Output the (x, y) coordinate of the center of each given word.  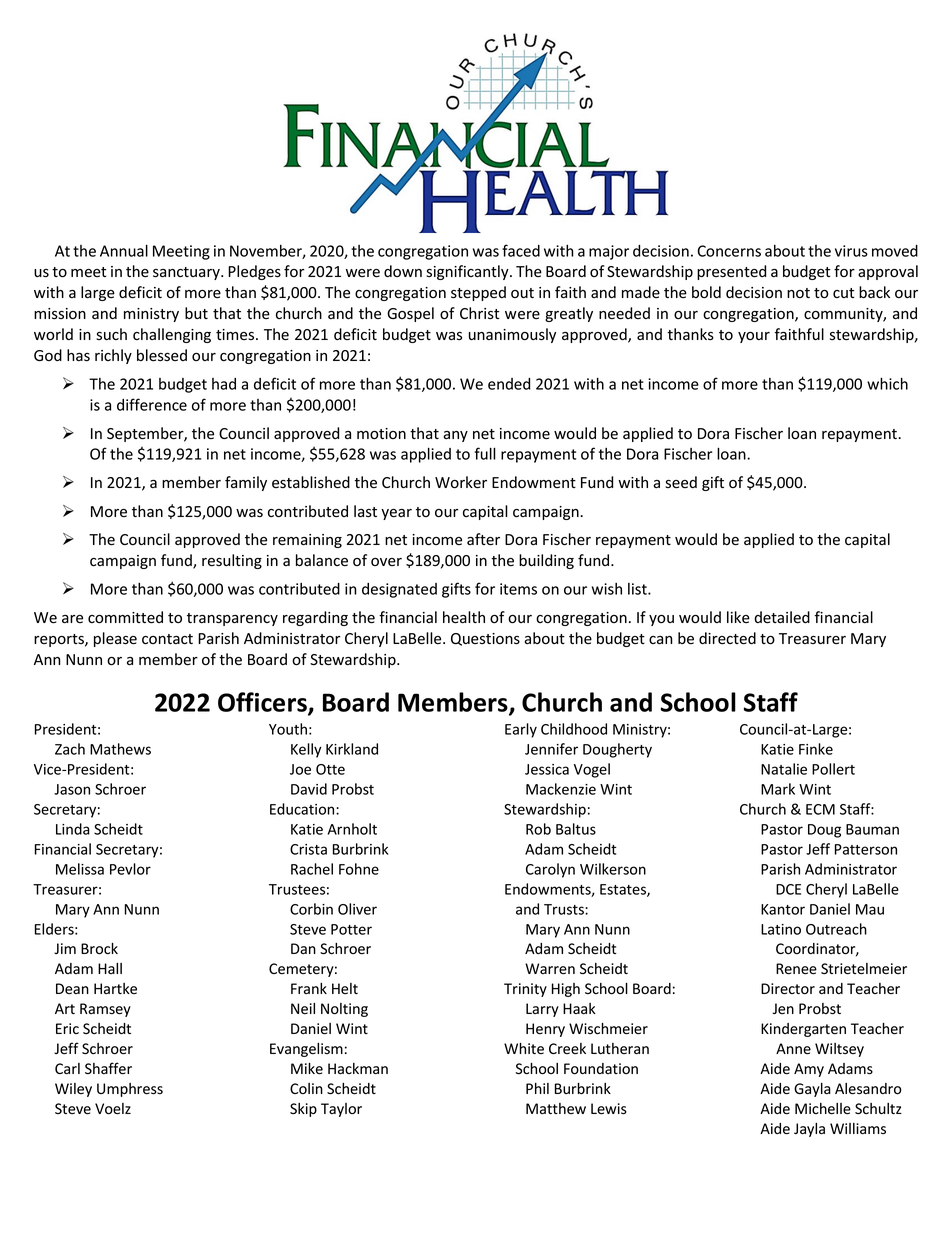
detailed (782, 617)
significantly (468, 272)
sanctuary (187, 273)
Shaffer (108, 1068)
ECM (820, 809)
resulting (232, 561)
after (483, 539)
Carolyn (550, 870)
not (798, 293)
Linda (73, 829)
